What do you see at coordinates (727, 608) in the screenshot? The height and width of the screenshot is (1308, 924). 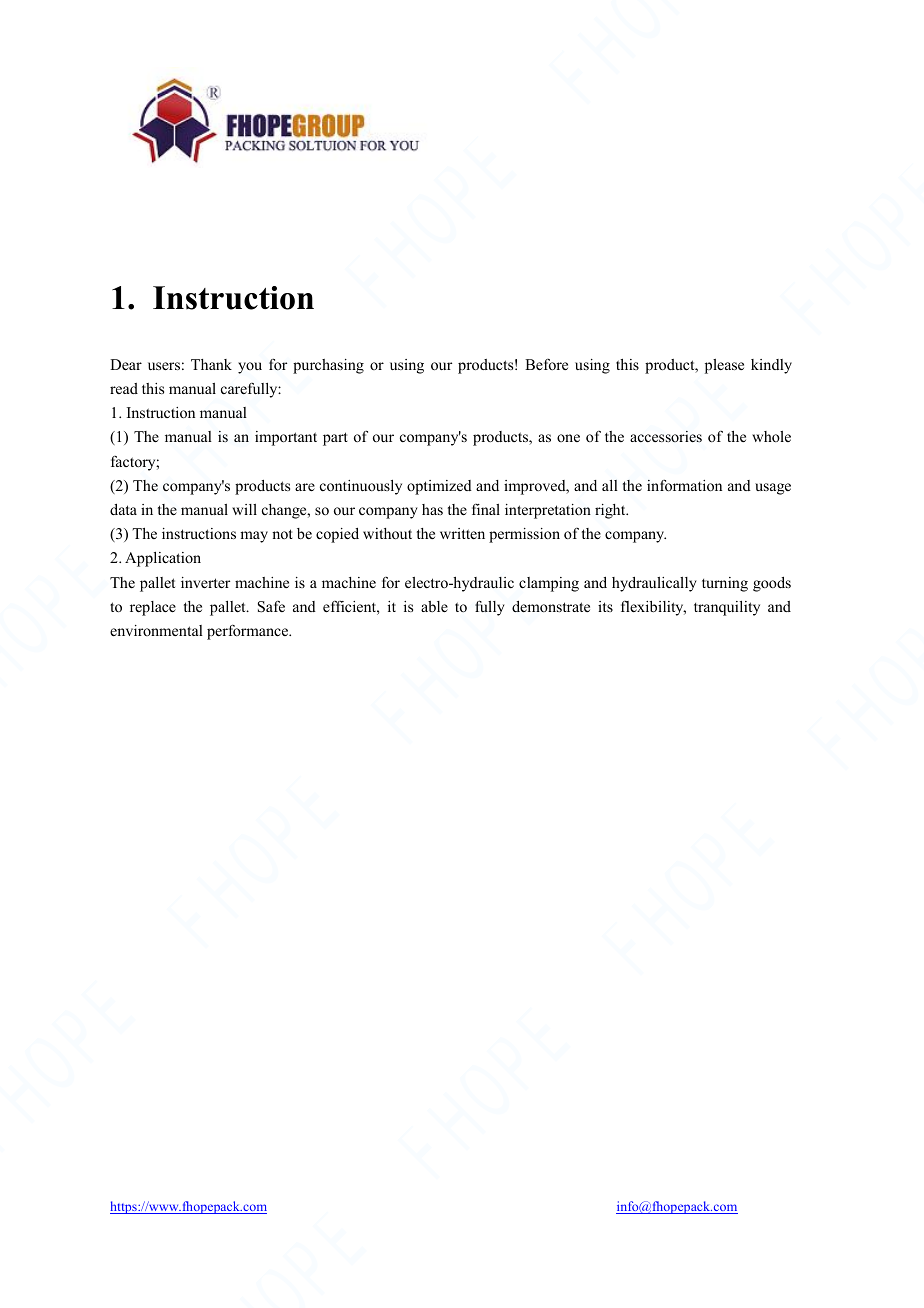 I see `tranquility` at bounding box center [727, 608].
